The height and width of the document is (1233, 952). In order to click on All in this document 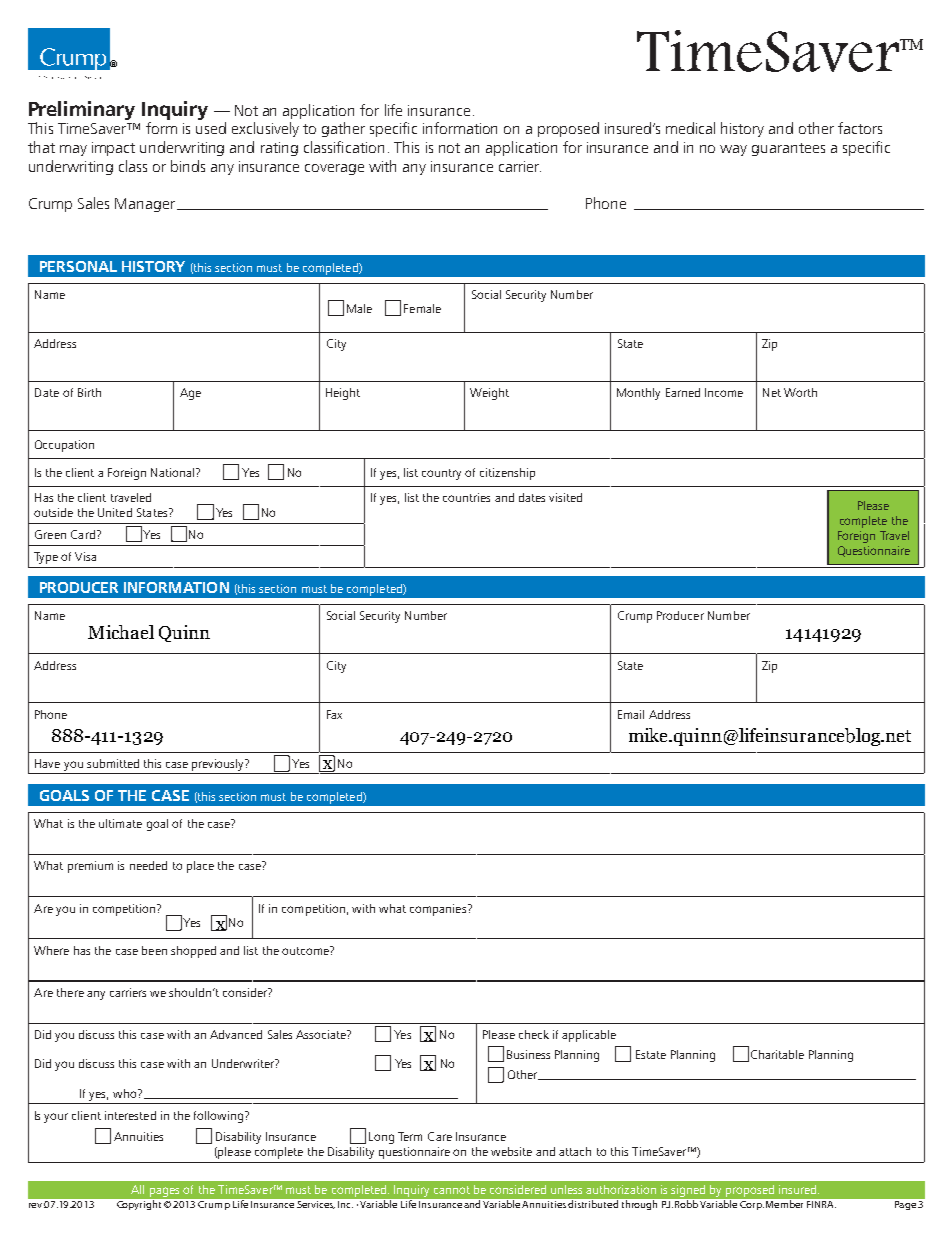, I will do `click(137, 1189)`.
